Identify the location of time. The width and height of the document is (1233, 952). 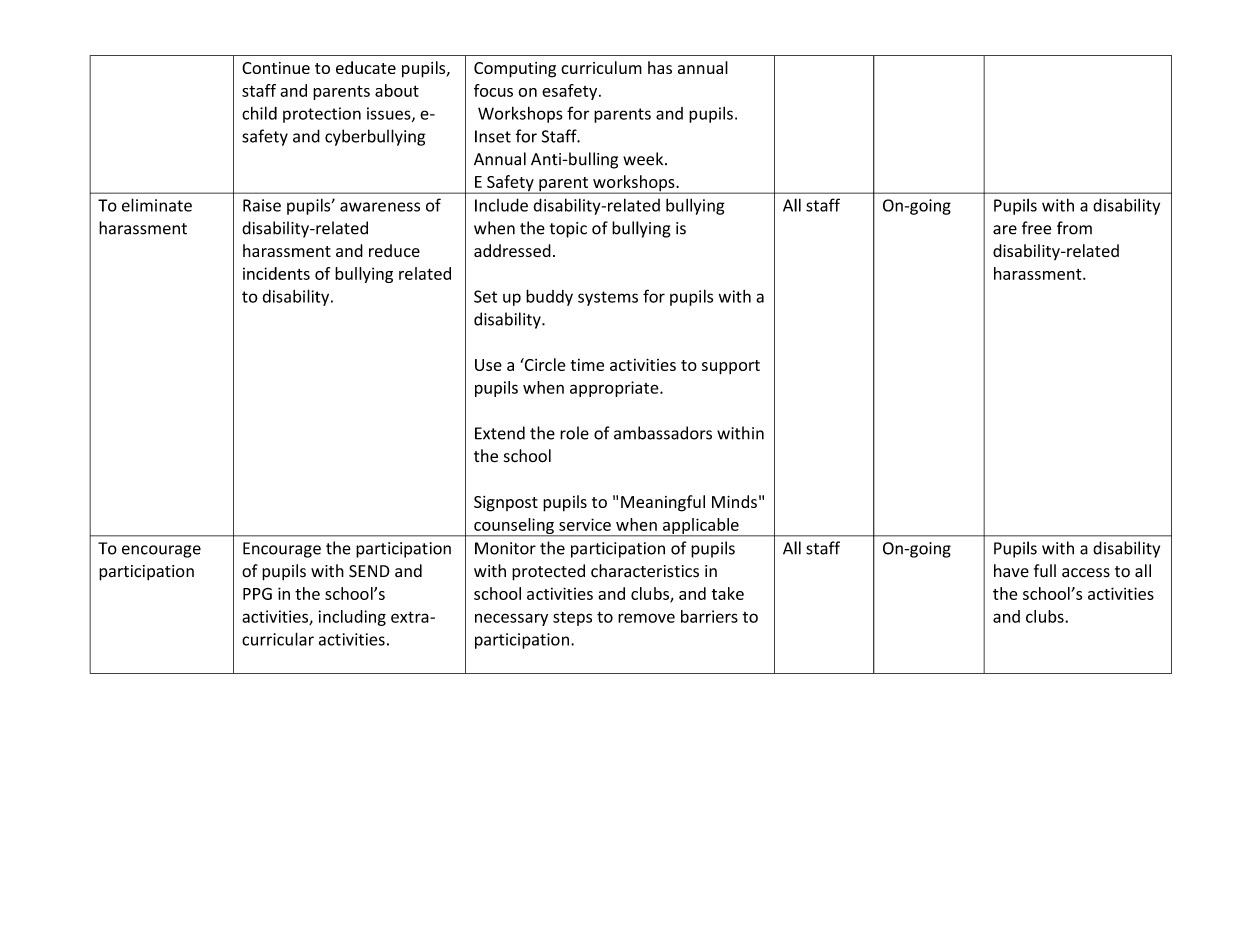
(587, 365).
